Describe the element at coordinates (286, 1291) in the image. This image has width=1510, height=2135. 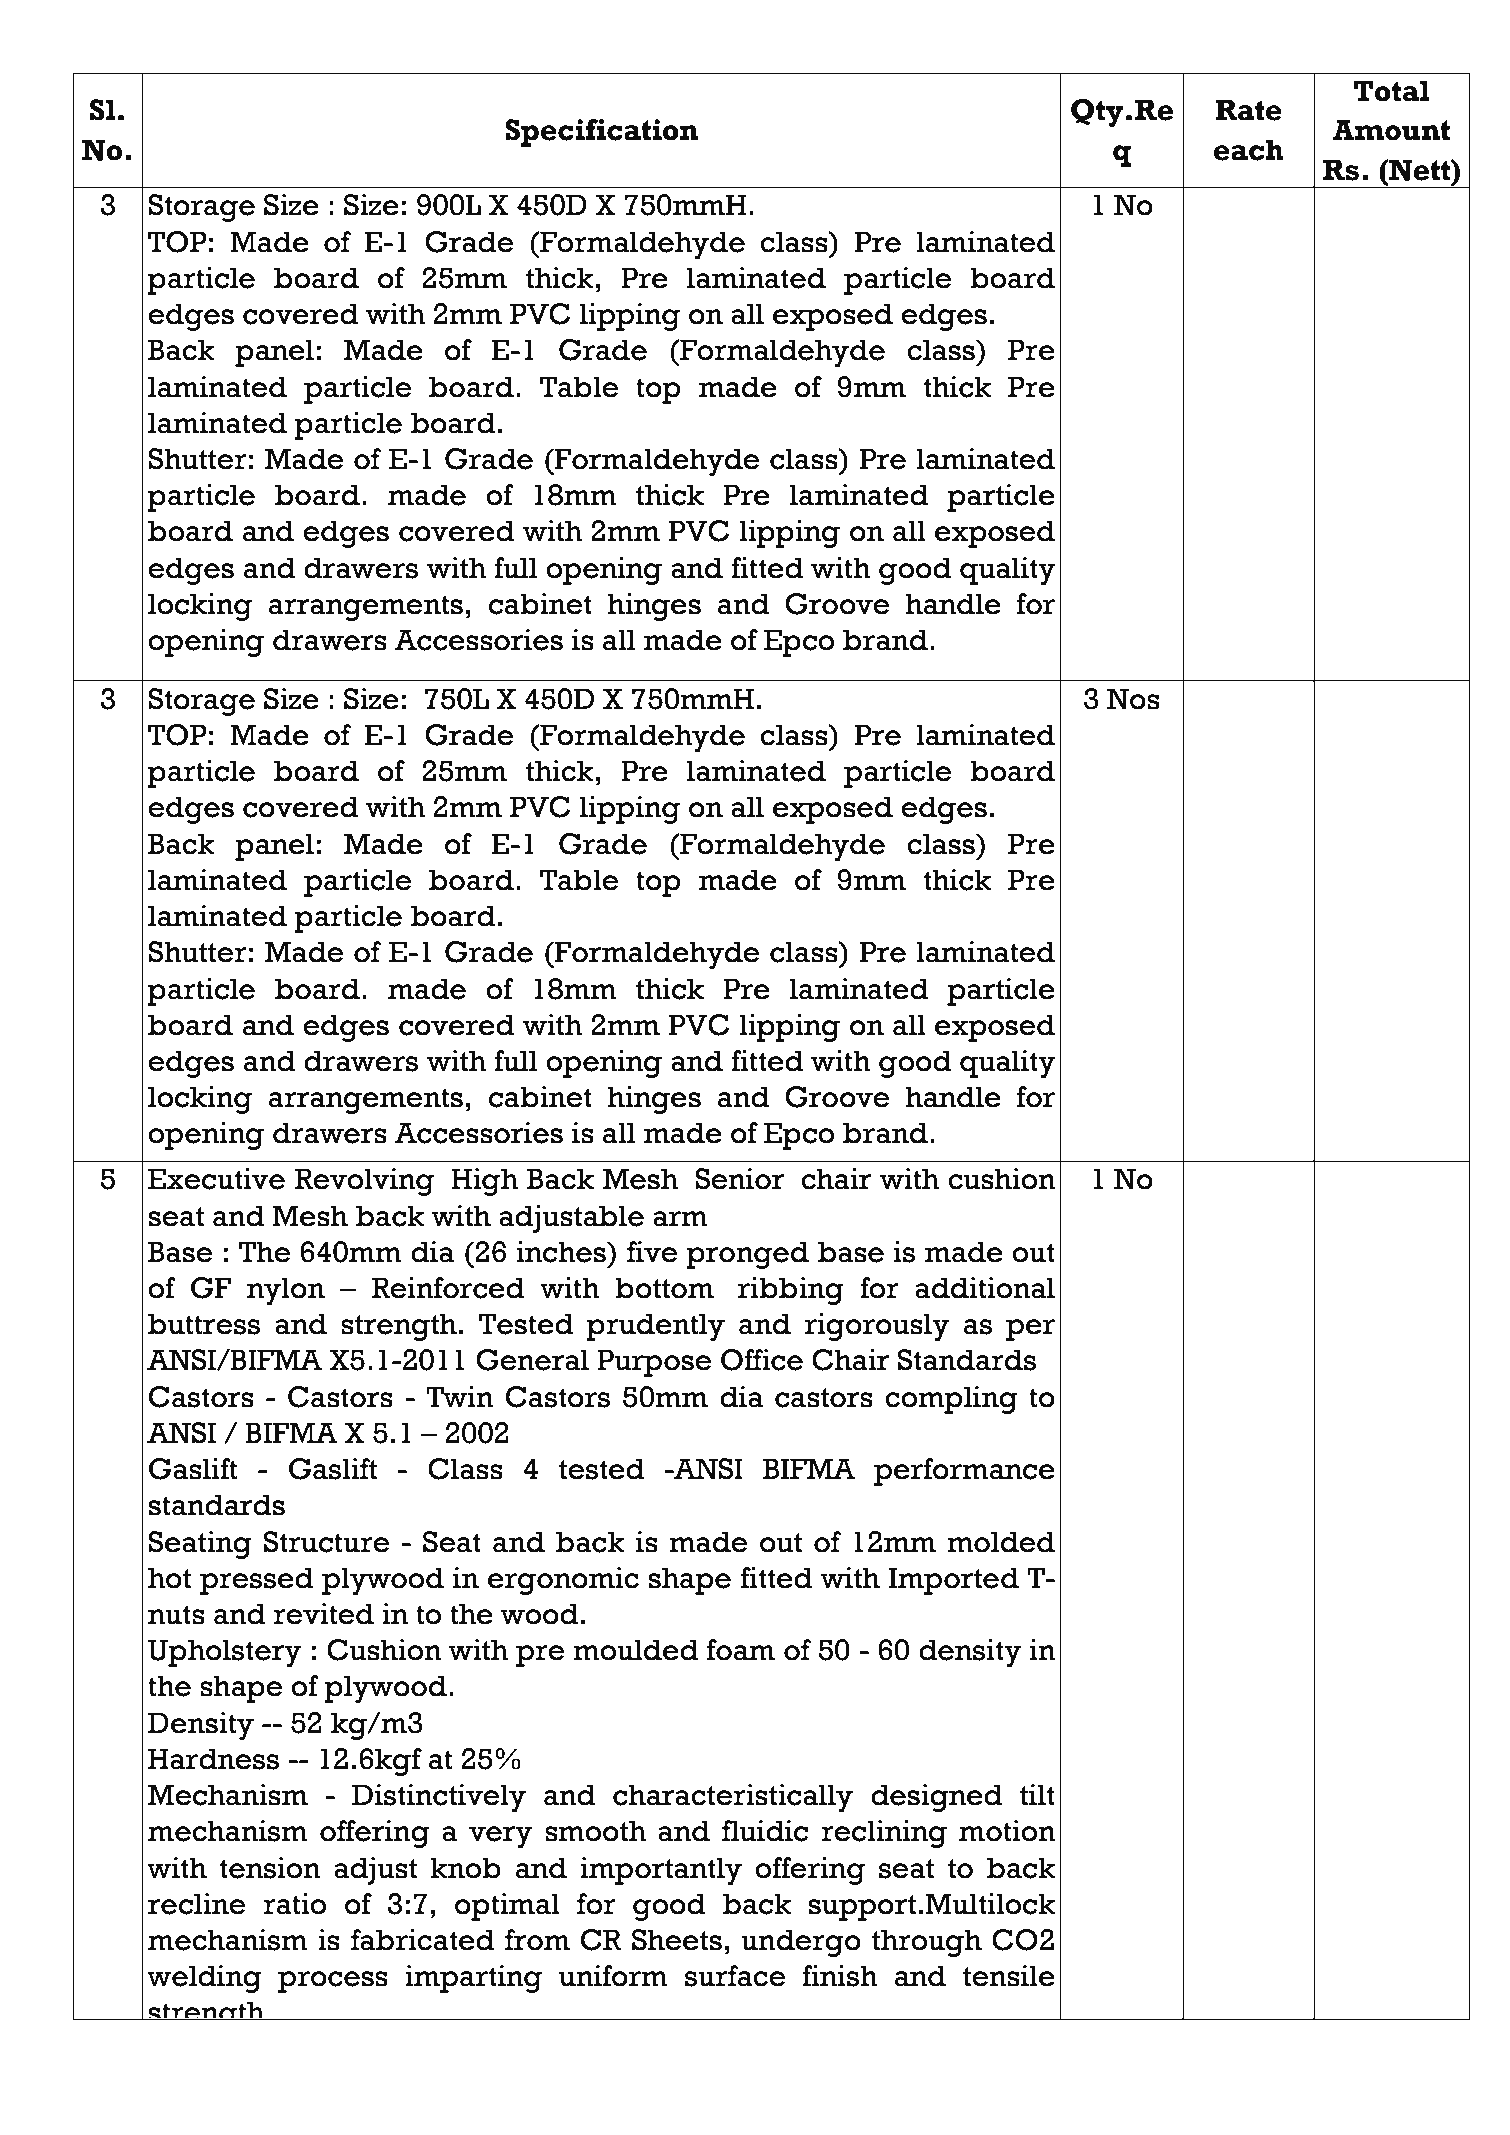
I see `nylon` at that location.
